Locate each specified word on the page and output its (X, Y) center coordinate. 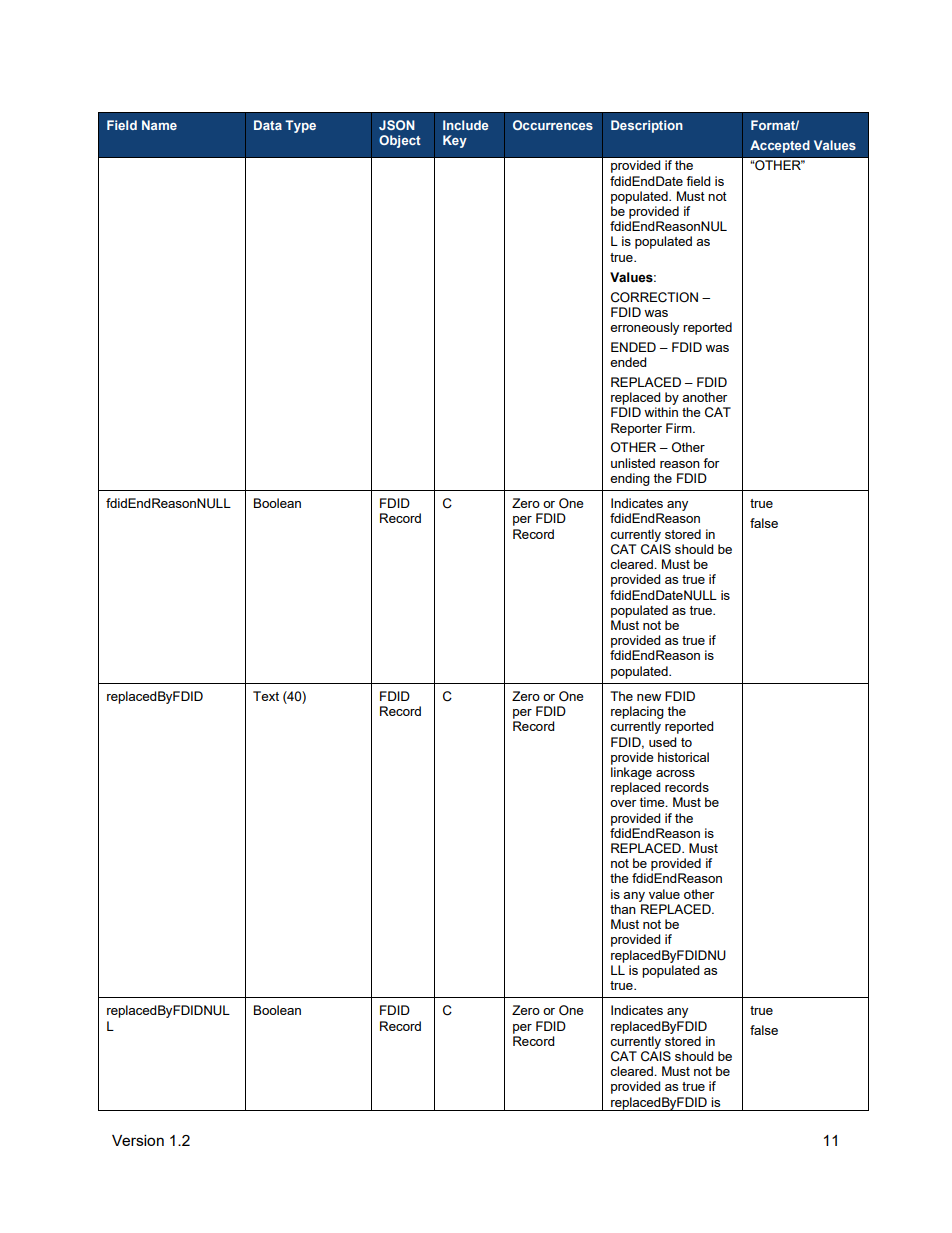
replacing (637, 712)
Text (266, 696)
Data (268, 125)
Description (647, 126)
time (653, 802)
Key (455, 141)
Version (138, 1140)
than (623, 909)
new (649, 697)
